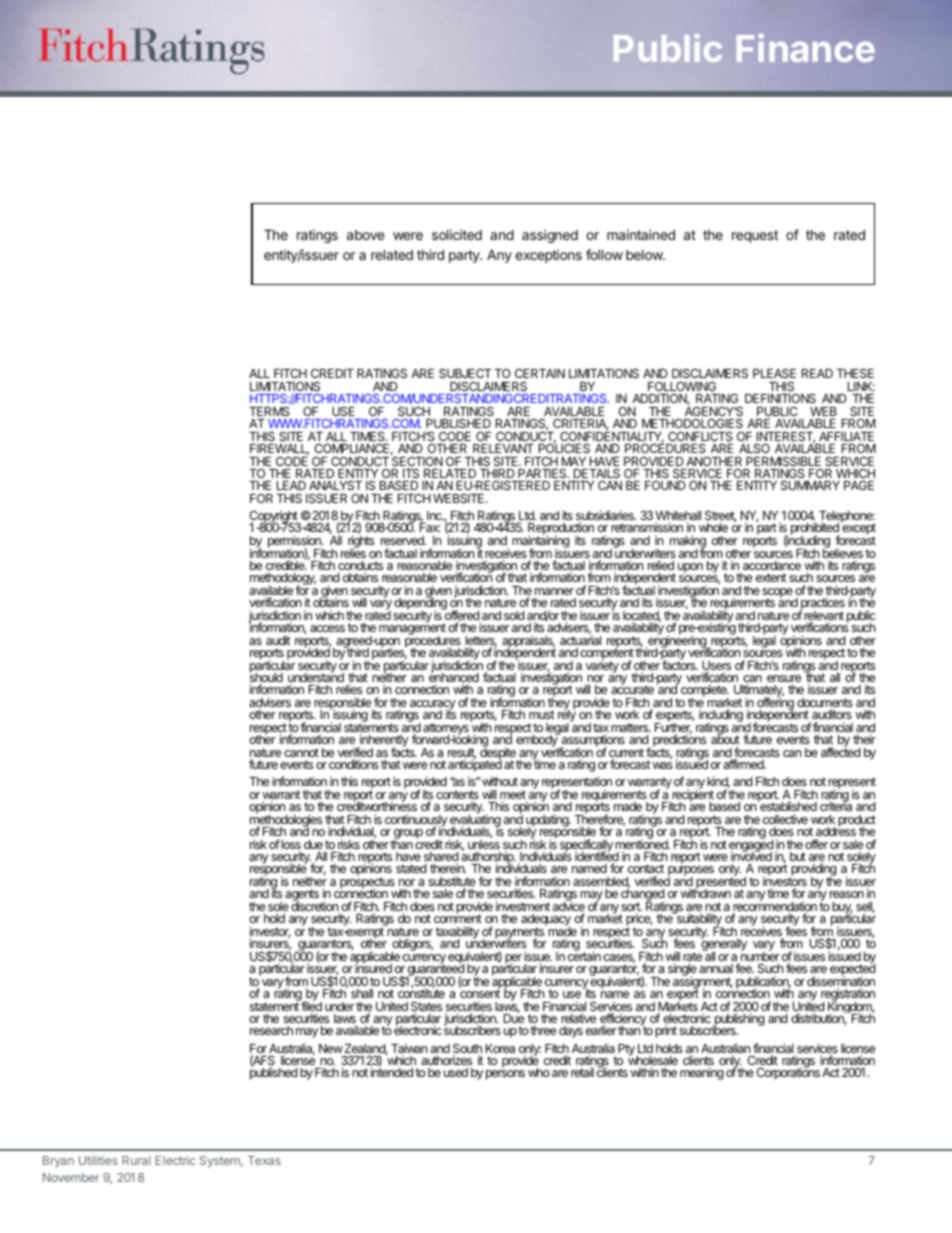 This screenshot has height=1233, width=952. I want to click on SUBJECT, so click(465, 373).
